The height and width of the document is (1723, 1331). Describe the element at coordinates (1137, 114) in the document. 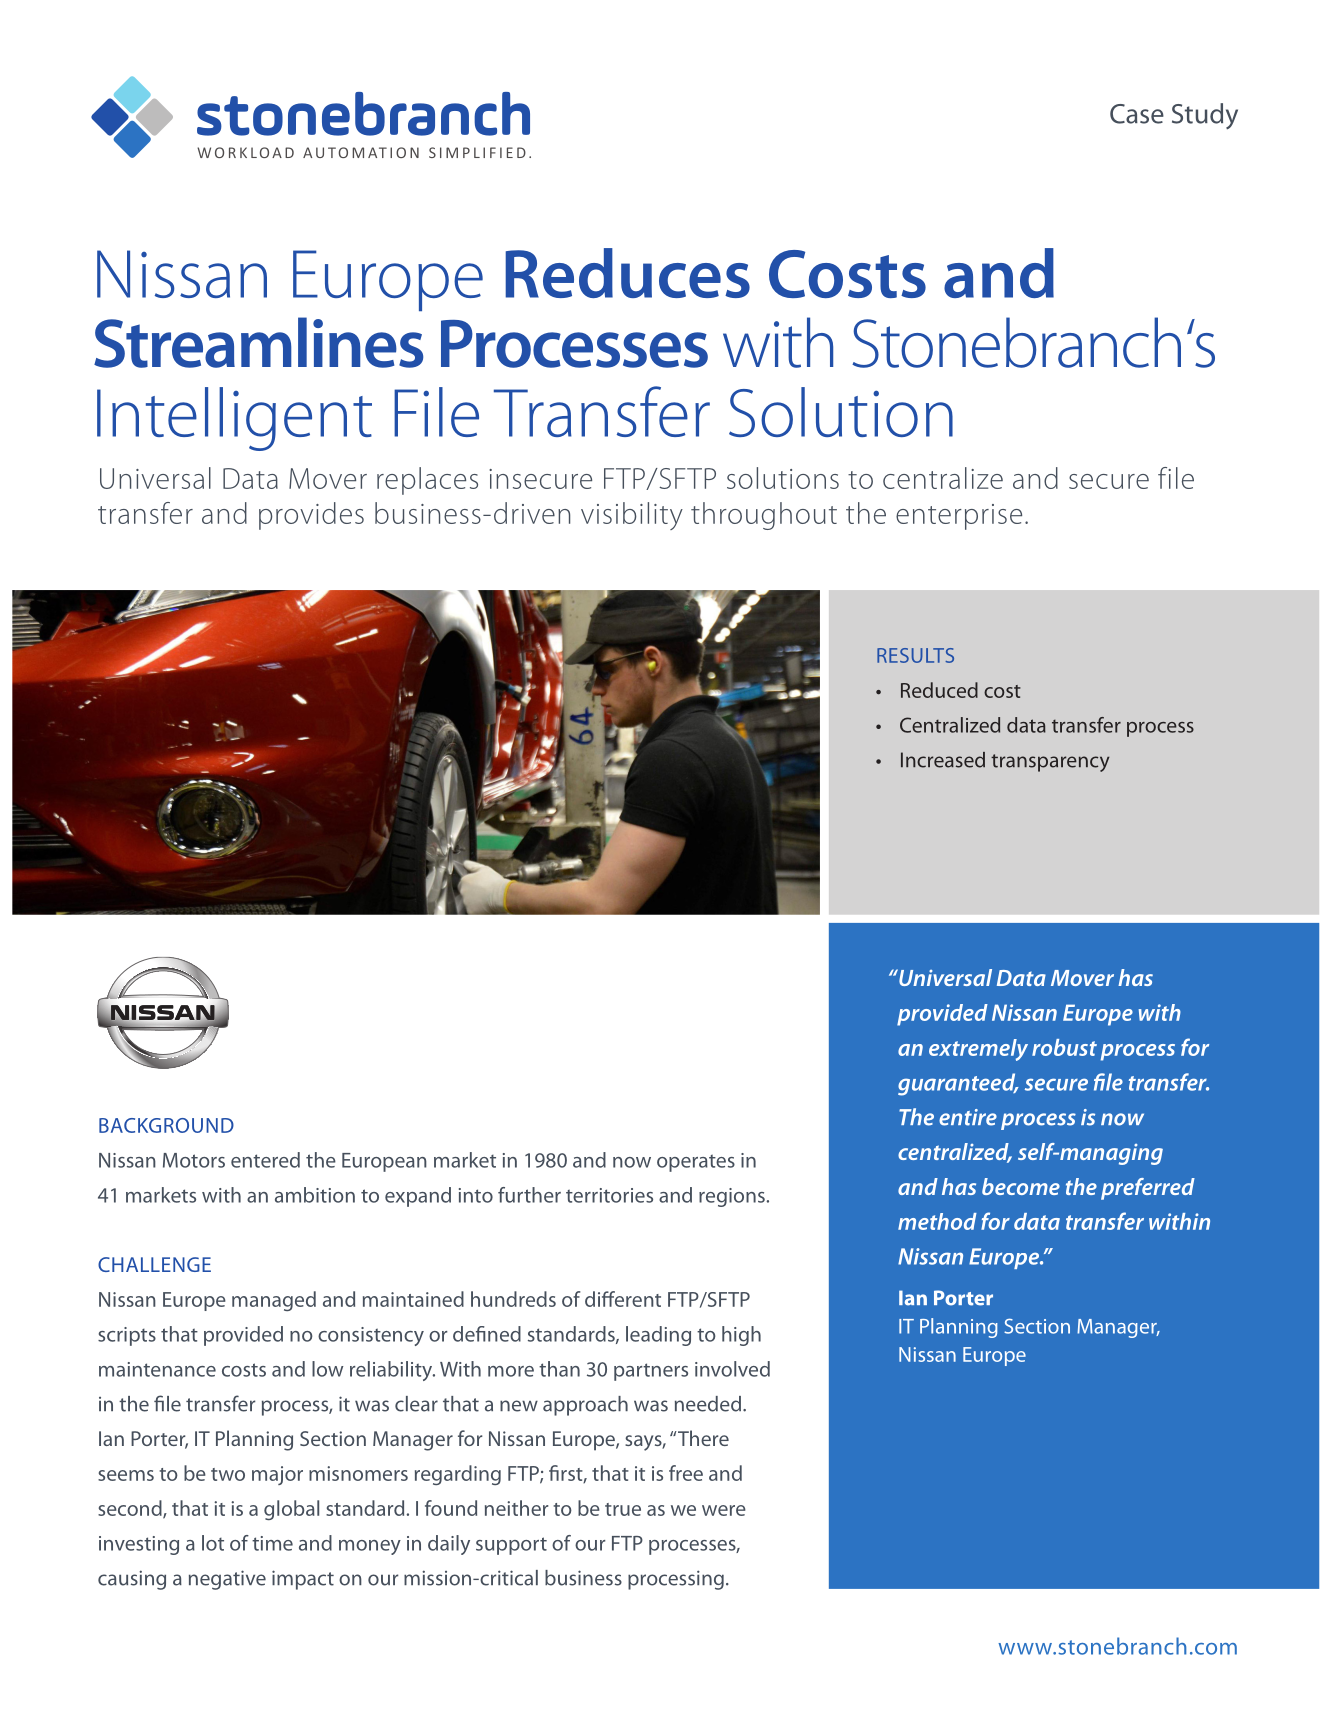

I see `Case` at that location.
